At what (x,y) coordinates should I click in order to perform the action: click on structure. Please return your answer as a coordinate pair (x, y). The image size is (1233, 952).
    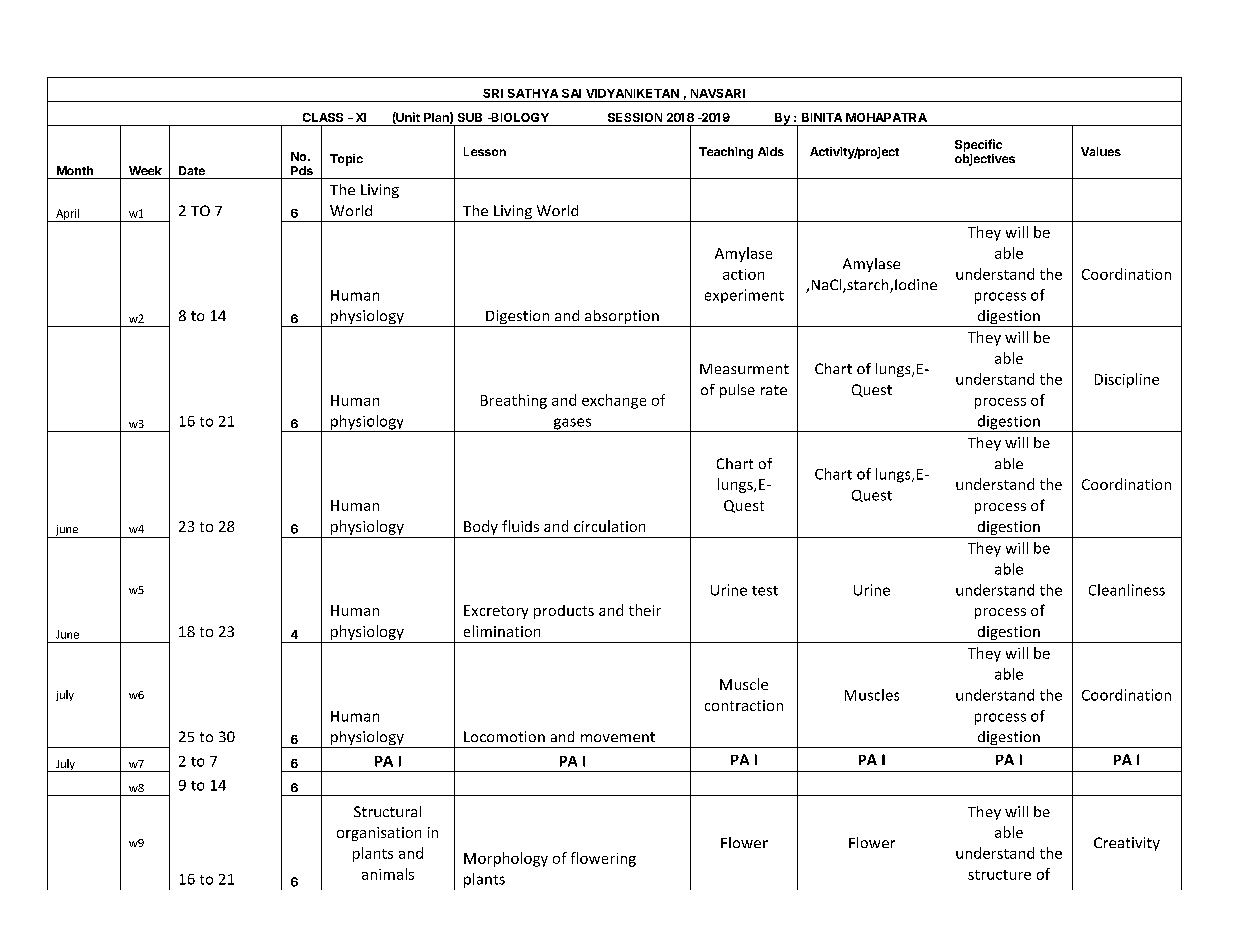
    Looking at the image, I should click on (999, 875).
